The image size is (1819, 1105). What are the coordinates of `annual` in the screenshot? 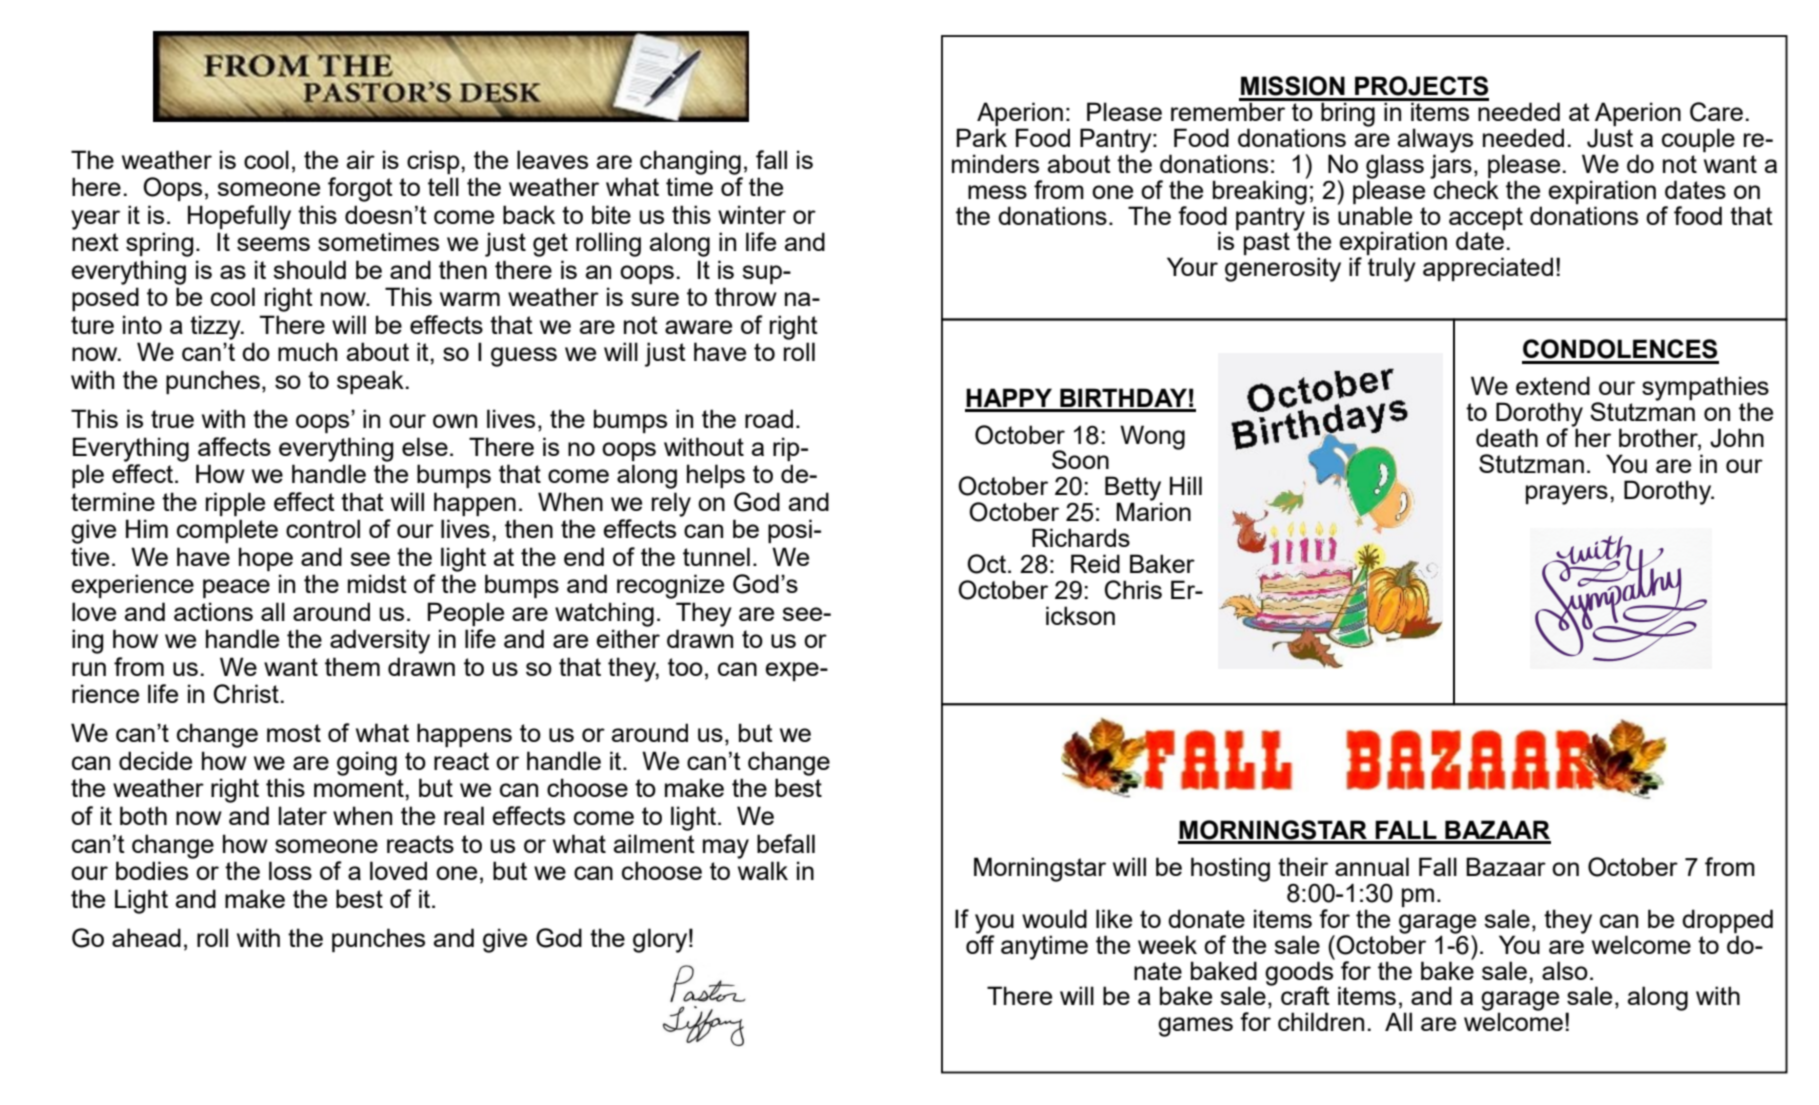 It's located at (1372, 866).
